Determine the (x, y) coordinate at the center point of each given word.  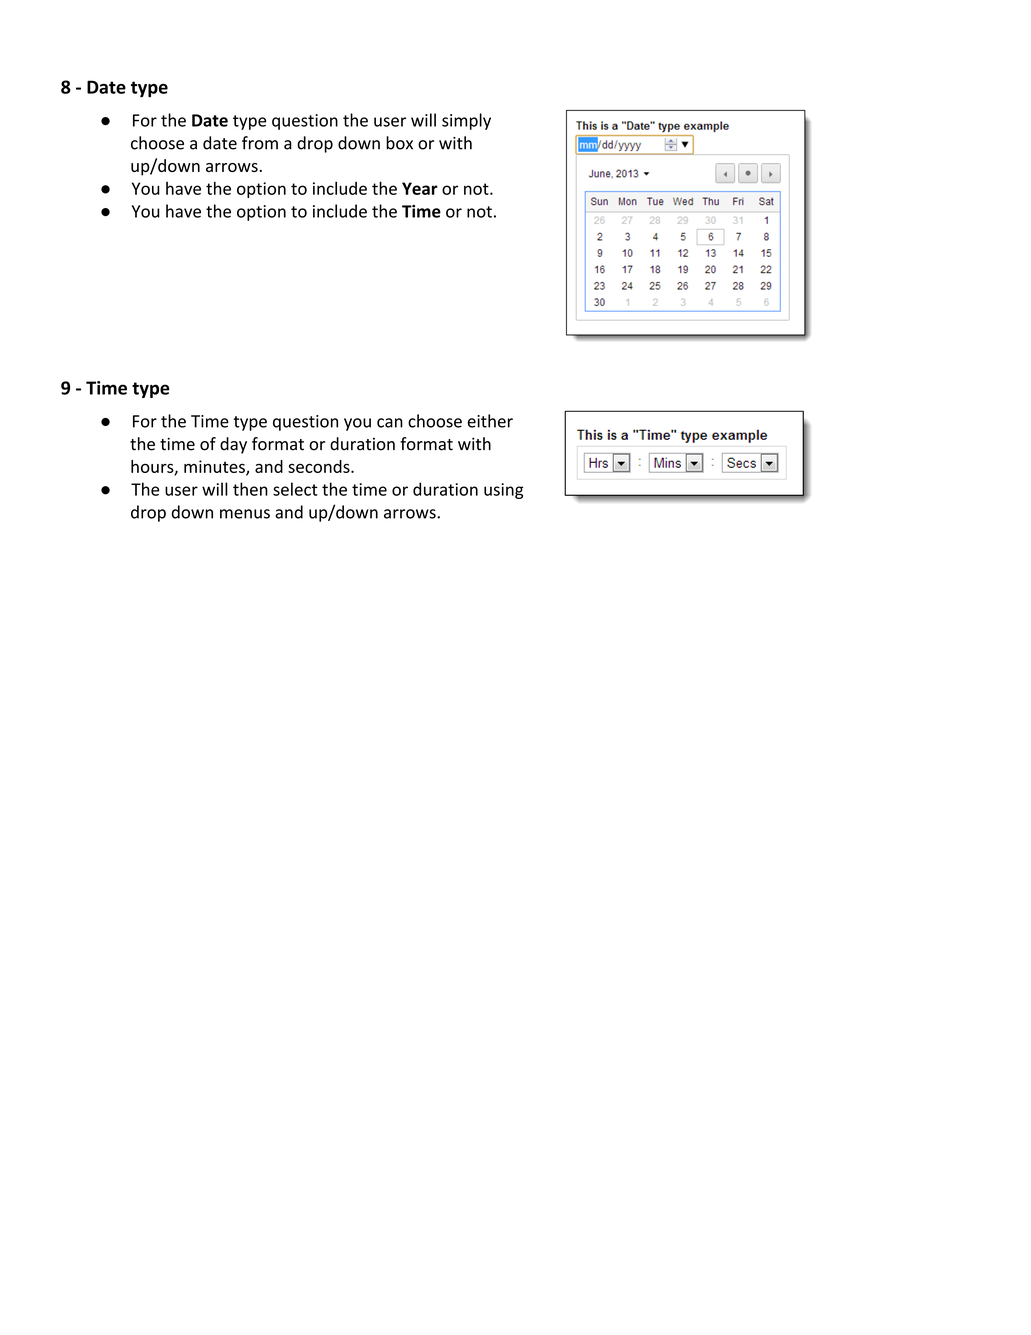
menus (245, 514)
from (260, 143)
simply (466, 121)
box (399, 143)
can (390, 423)
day (233, 445)
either (490, 421)
